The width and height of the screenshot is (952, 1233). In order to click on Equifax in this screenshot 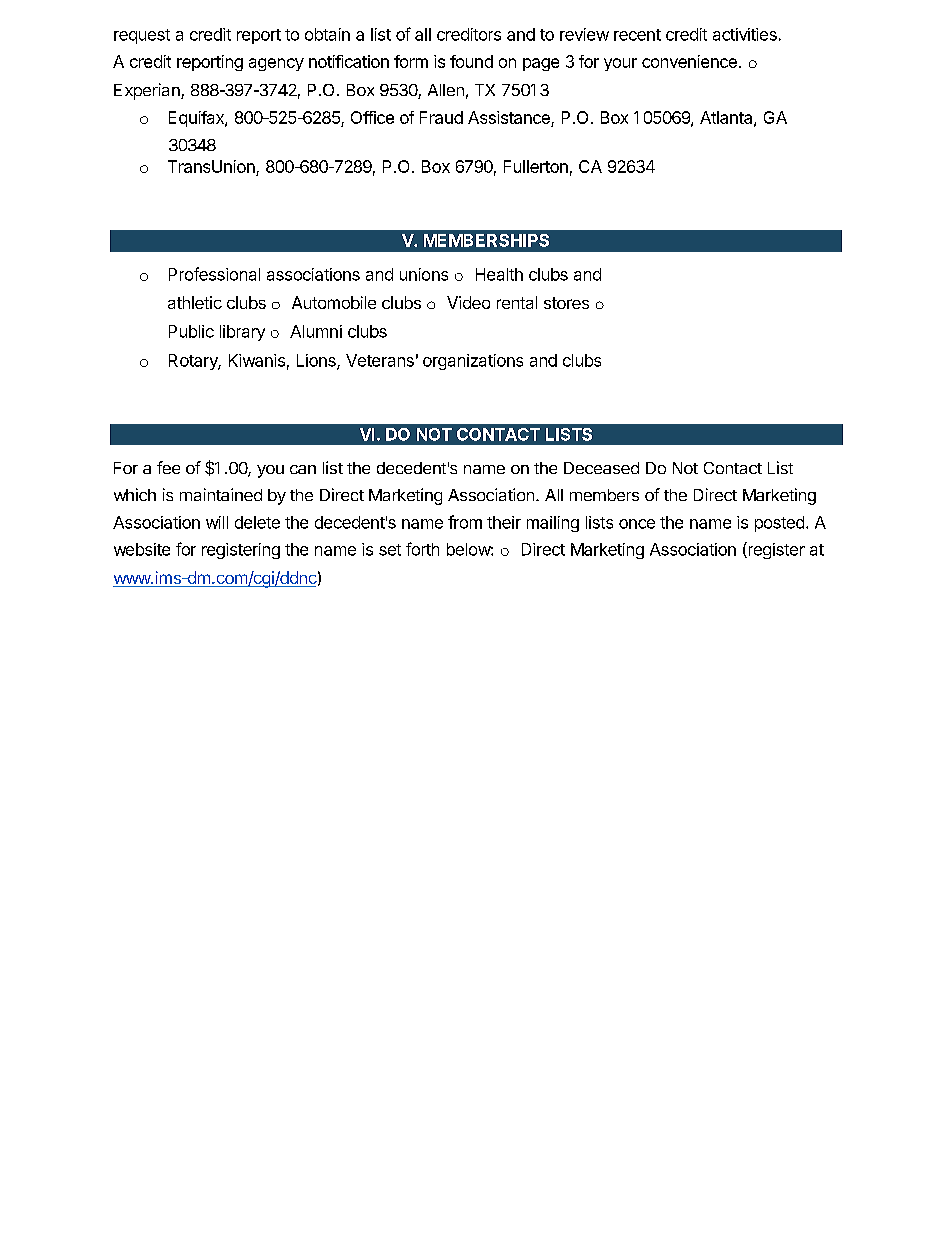, I will do `click(197, 119)`.
